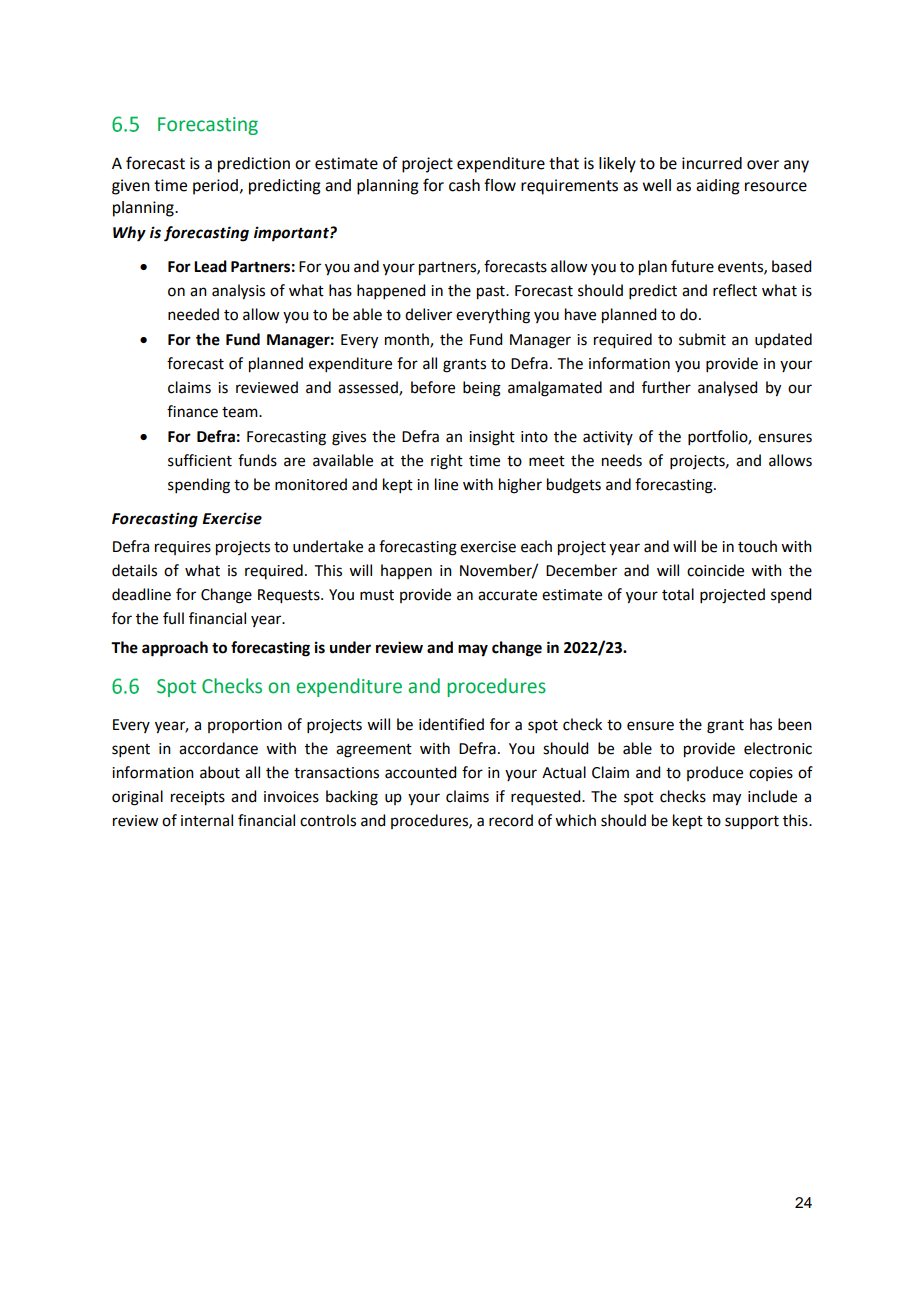 The height and width of the screenshot is (1308, 924). What do you see at coordinates (718, 187) in the screenshot?
I see `aiding` at bounding box center [718, 187].
